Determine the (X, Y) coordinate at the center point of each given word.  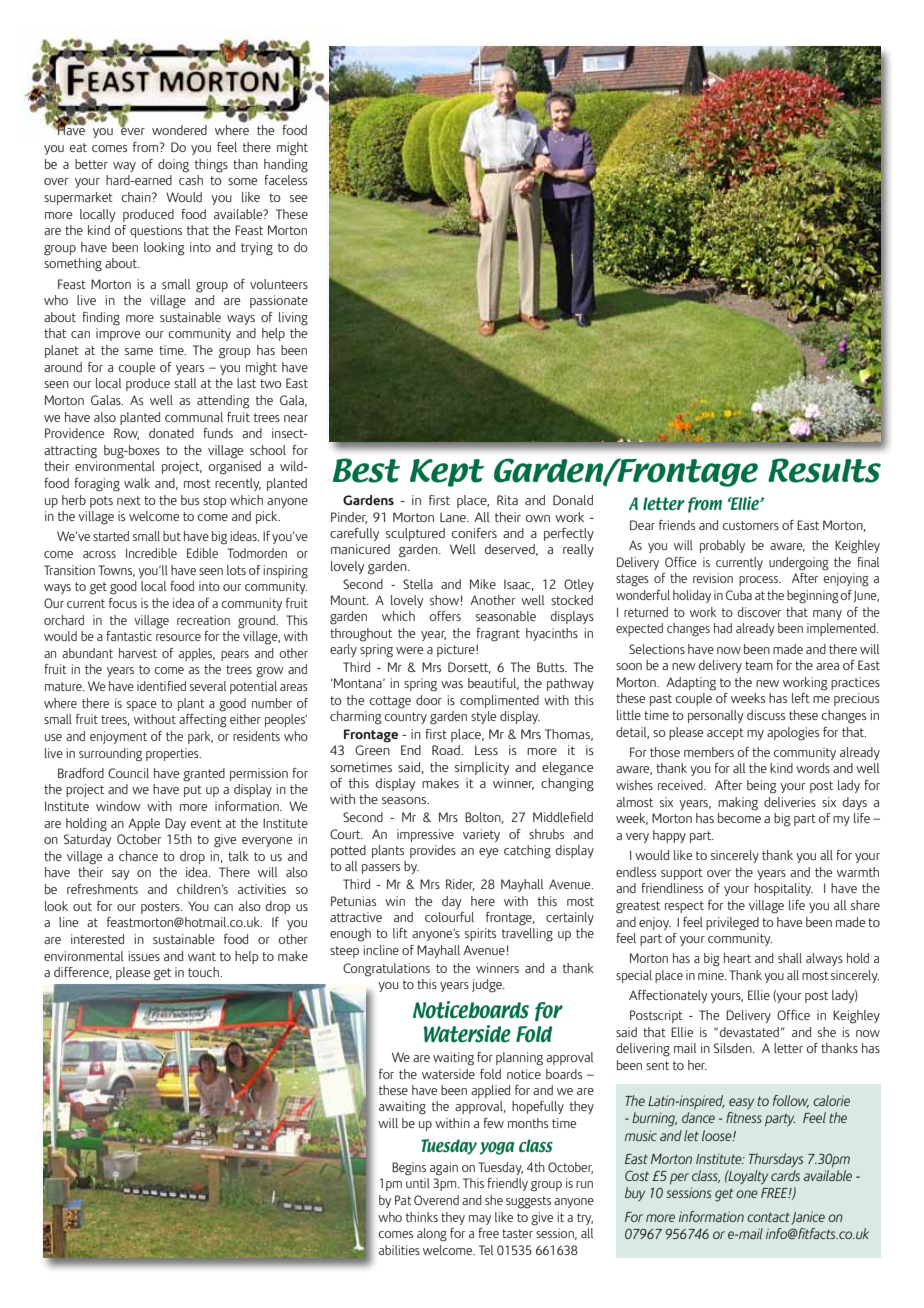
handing (286, 166)
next (129, 500)
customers (750, 525)
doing (173, 166)
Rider (460, 885)
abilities (399, 1250)
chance (138, 856)
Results (824, 470)
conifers (474, 533)
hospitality (783, 889)
